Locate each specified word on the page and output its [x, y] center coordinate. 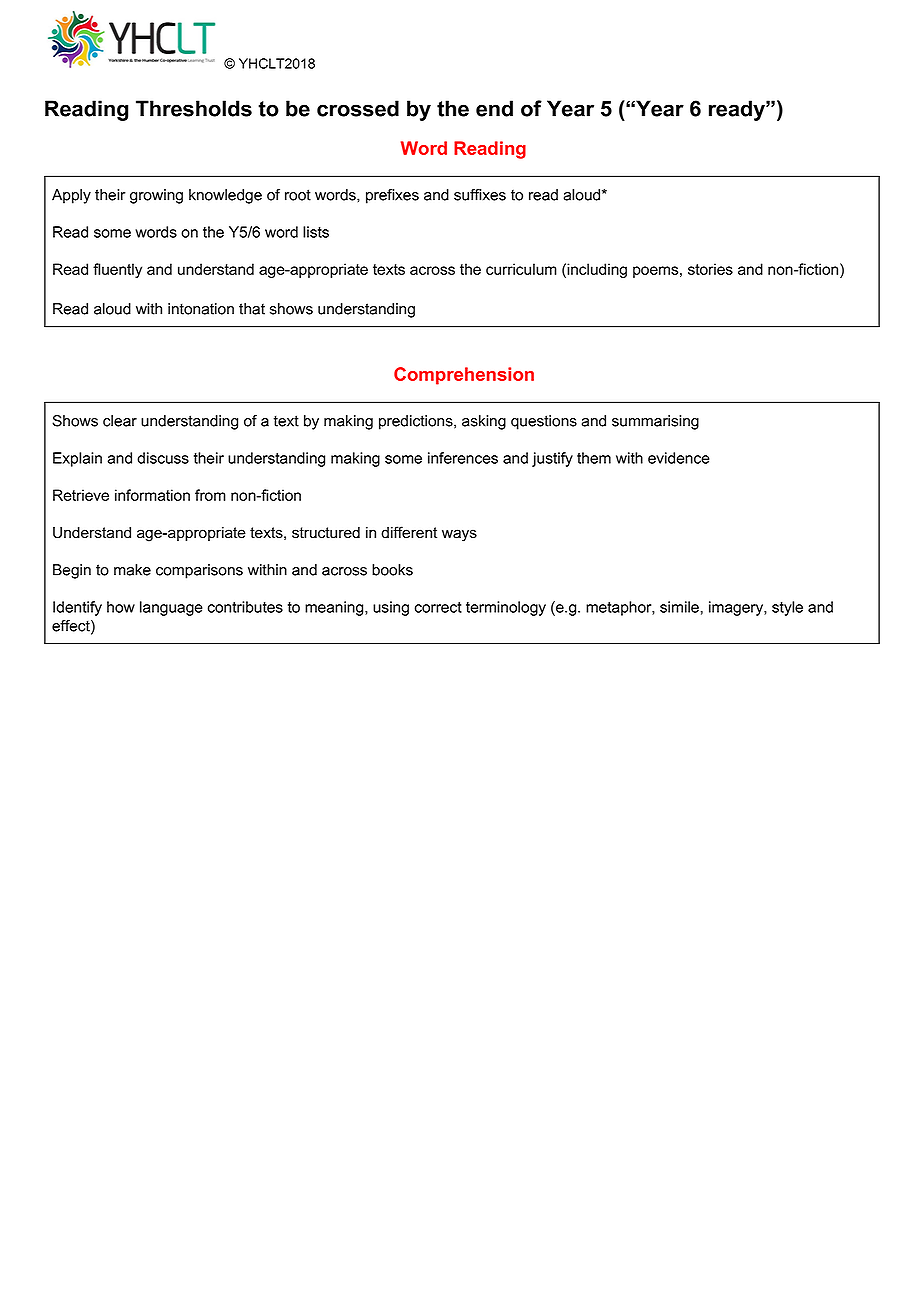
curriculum [521, 269]
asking [484, 422]
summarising [655, 422]
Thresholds [194, 108]
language [171, 608]
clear [120, 421]
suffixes [480, 195]
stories [710, 269]
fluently [117, 270]
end [494, 108]
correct [438, 607]
